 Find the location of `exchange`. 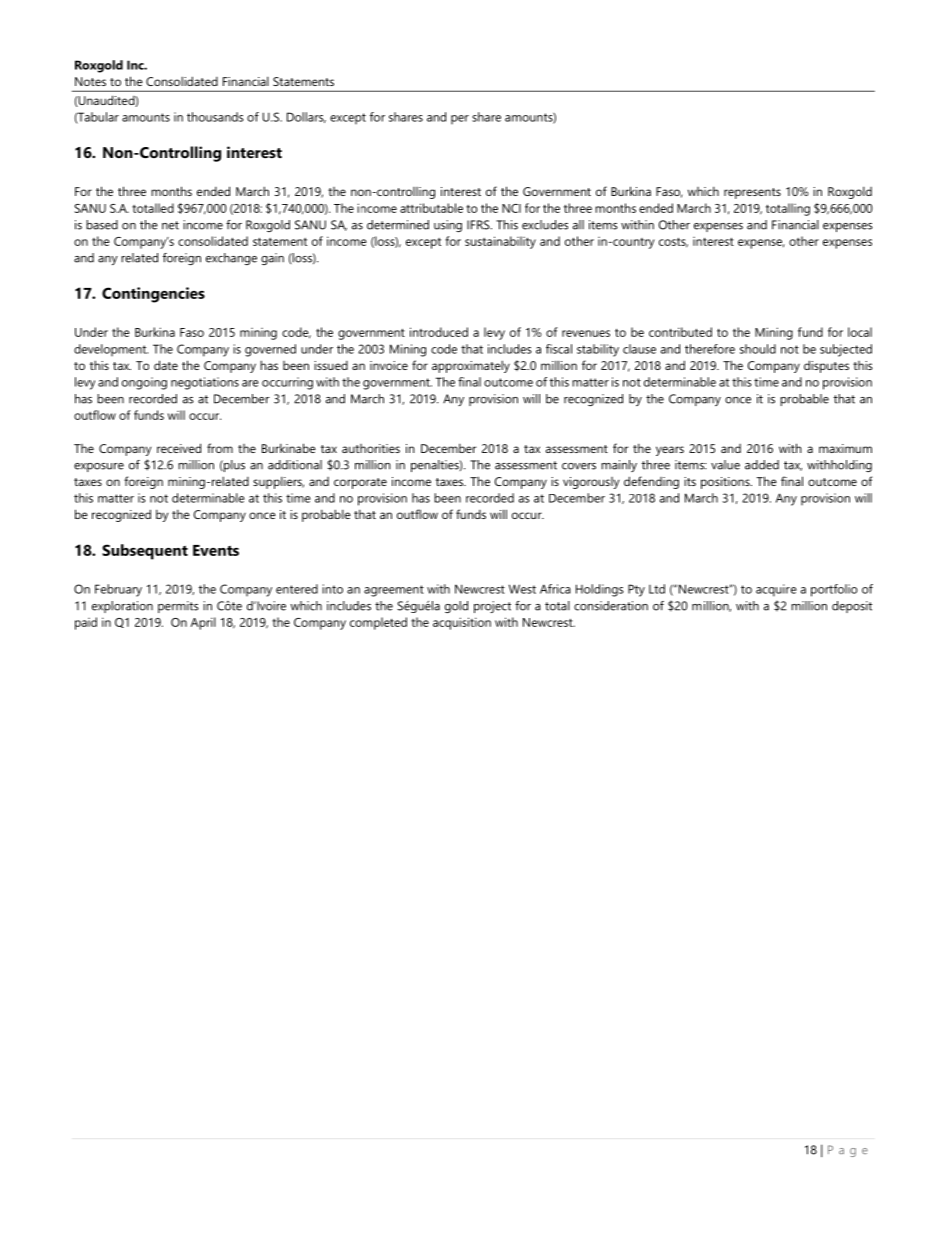

exchange is located at coordinates (231, 259).
